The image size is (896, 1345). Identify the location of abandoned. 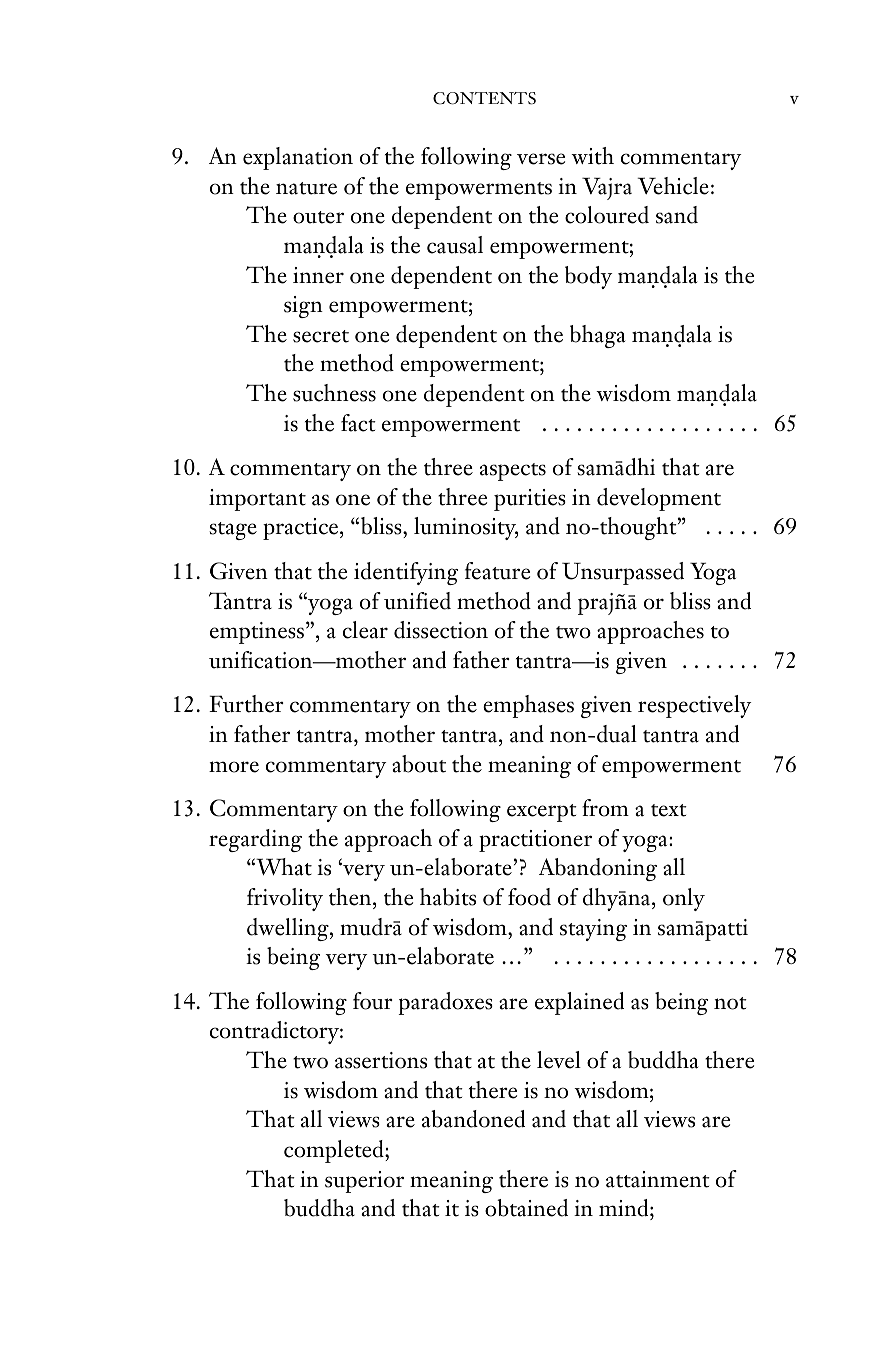
(473, 1119).
